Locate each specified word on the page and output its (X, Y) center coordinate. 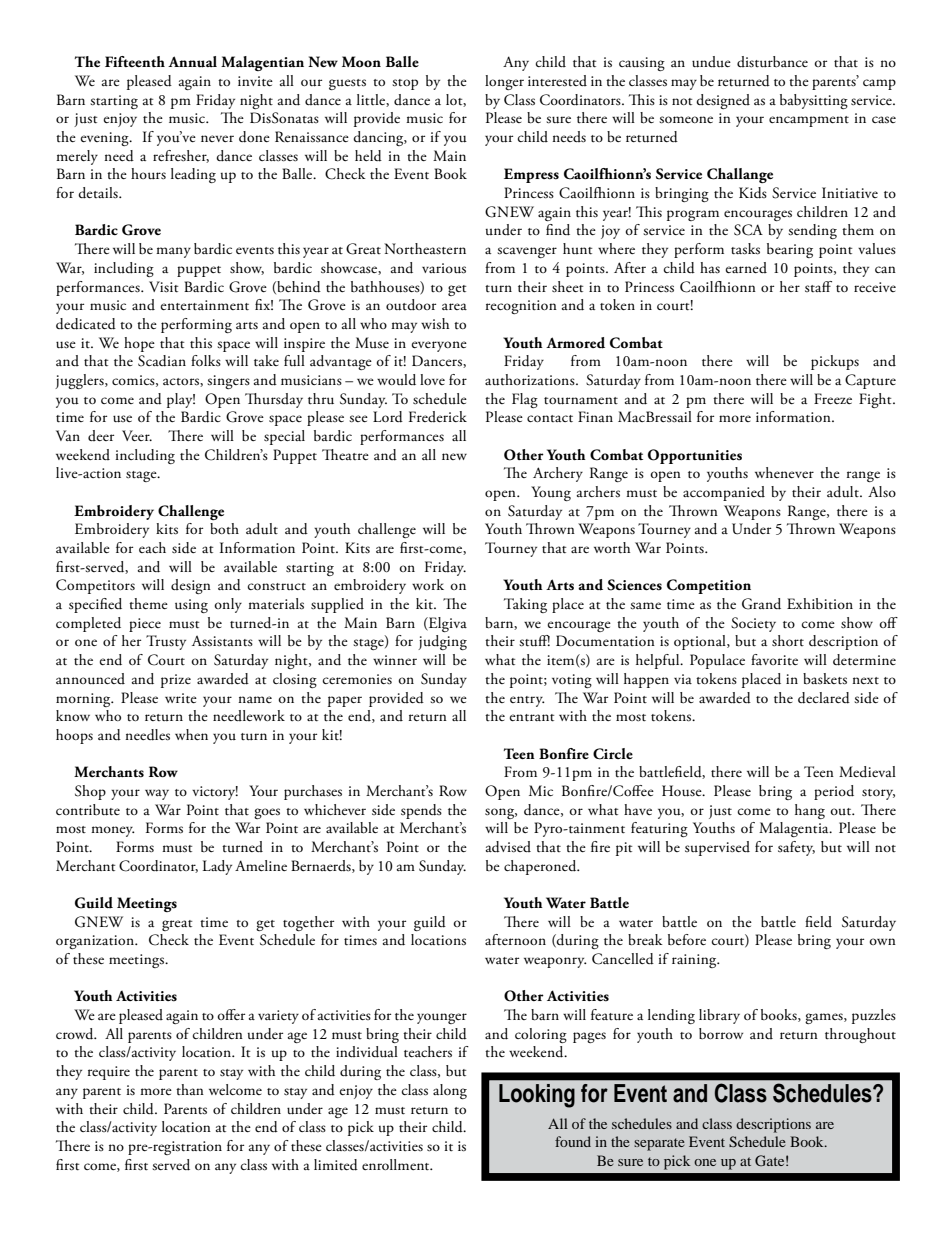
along (450, 1091)
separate (659, 1144)
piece (145, 625)
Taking (525, 605)
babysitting (814, 101)
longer (504, 82)
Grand (761, 604)
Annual (192, 62)
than (190, 1089)
